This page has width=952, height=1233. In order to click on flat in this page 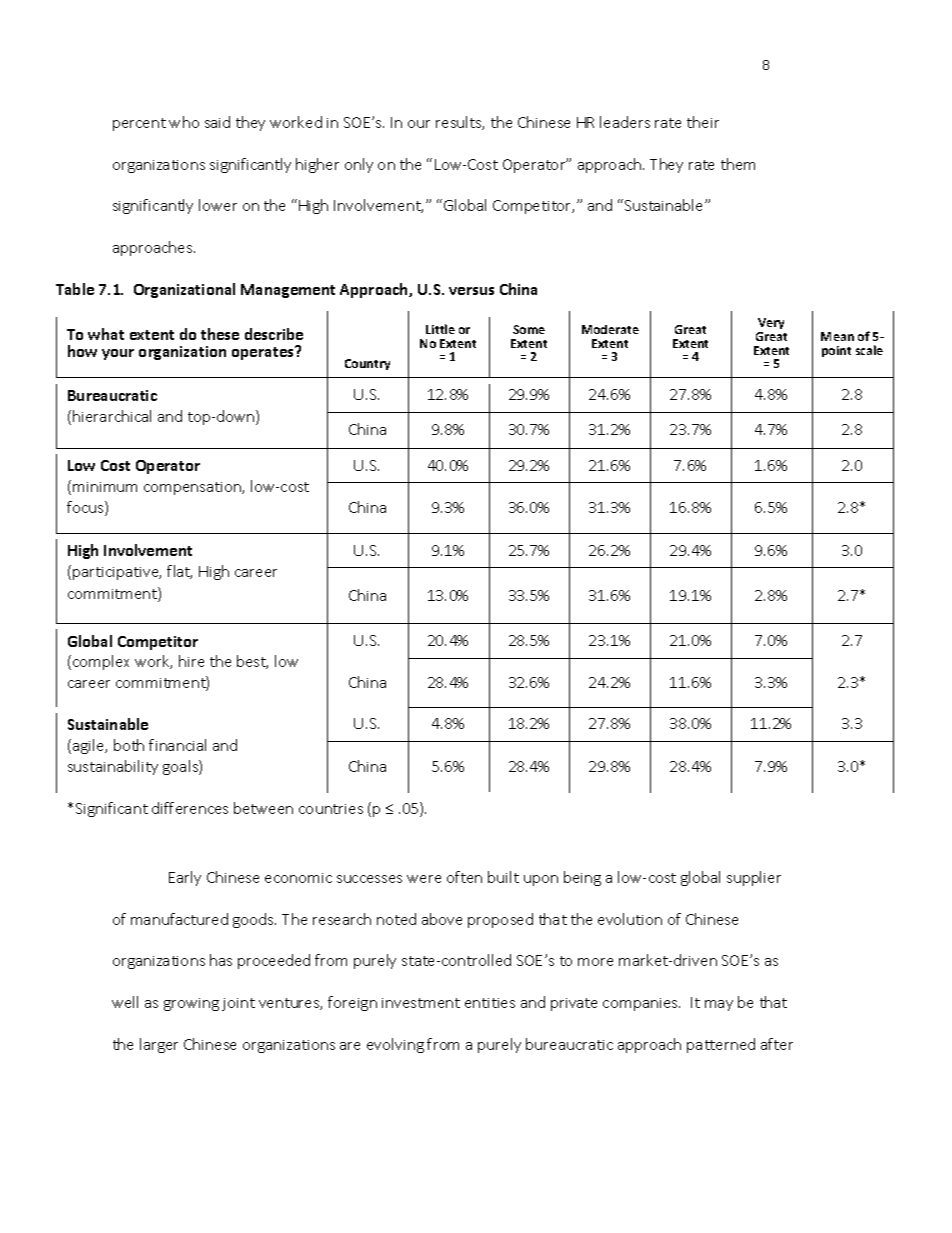, I will do `click(179, 572)`.
